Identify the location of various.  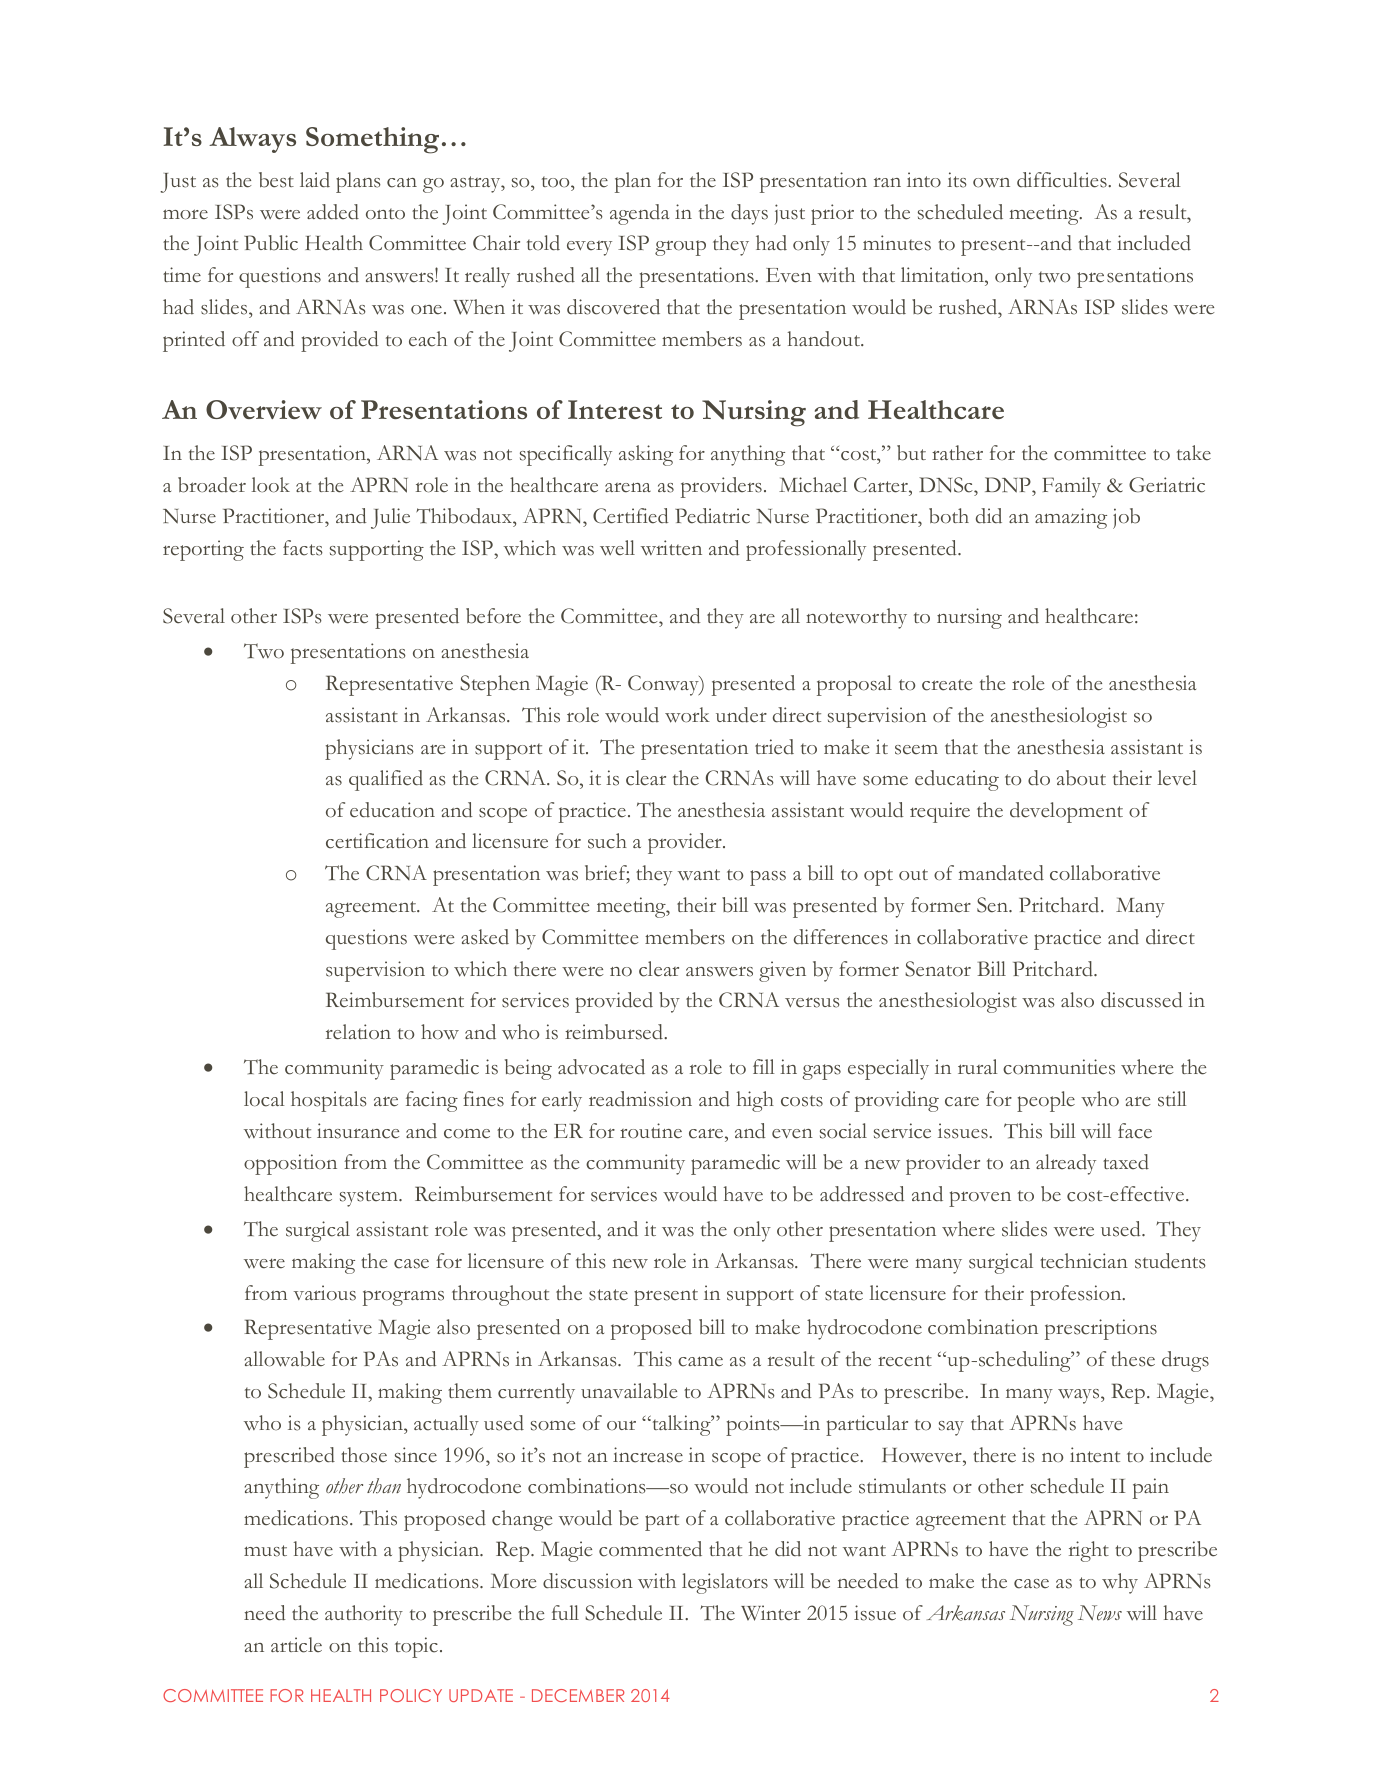
(324, 1293).
